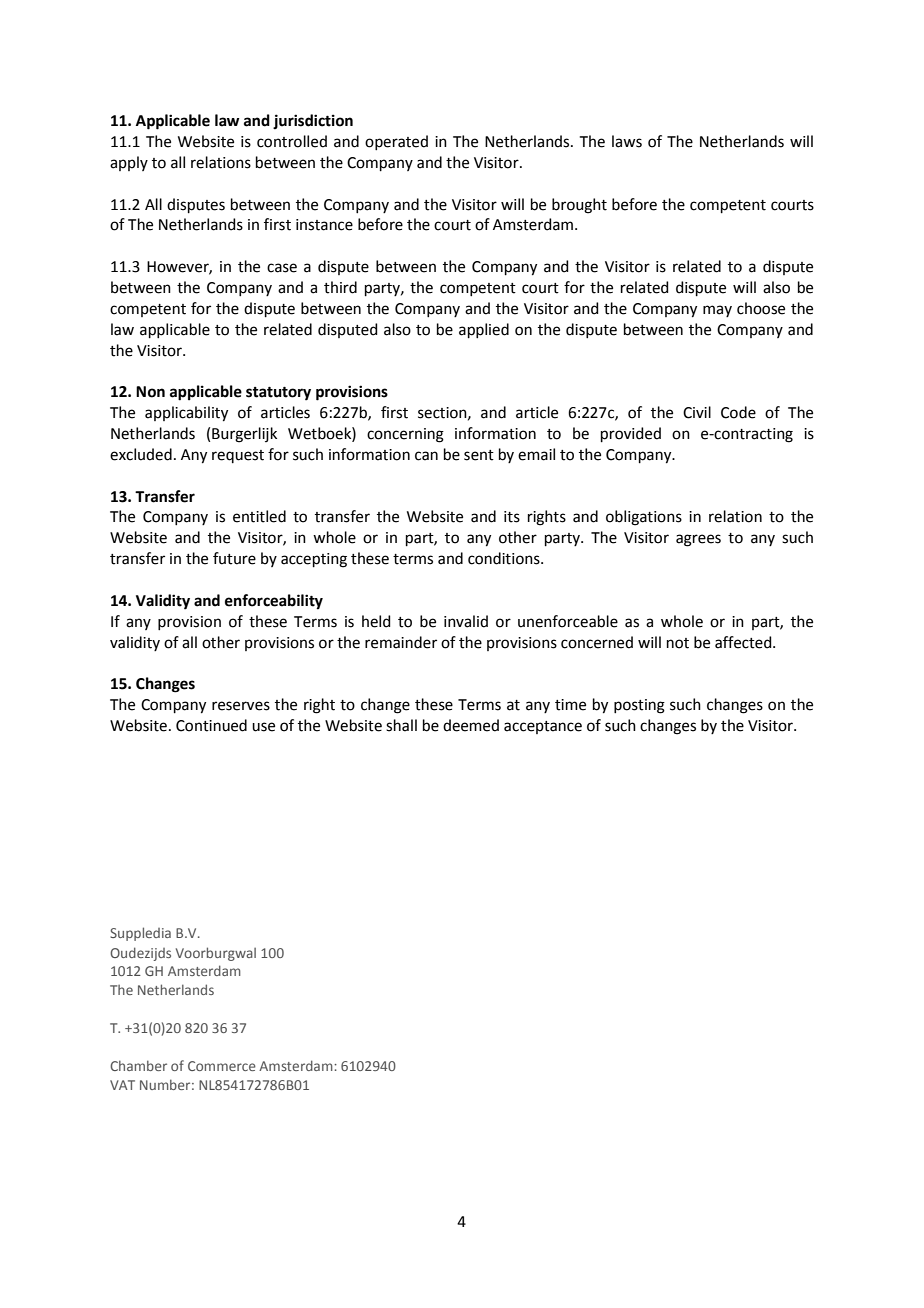 This document has height=1308, width=924. I want to click on Civil, so click(697, 412).
